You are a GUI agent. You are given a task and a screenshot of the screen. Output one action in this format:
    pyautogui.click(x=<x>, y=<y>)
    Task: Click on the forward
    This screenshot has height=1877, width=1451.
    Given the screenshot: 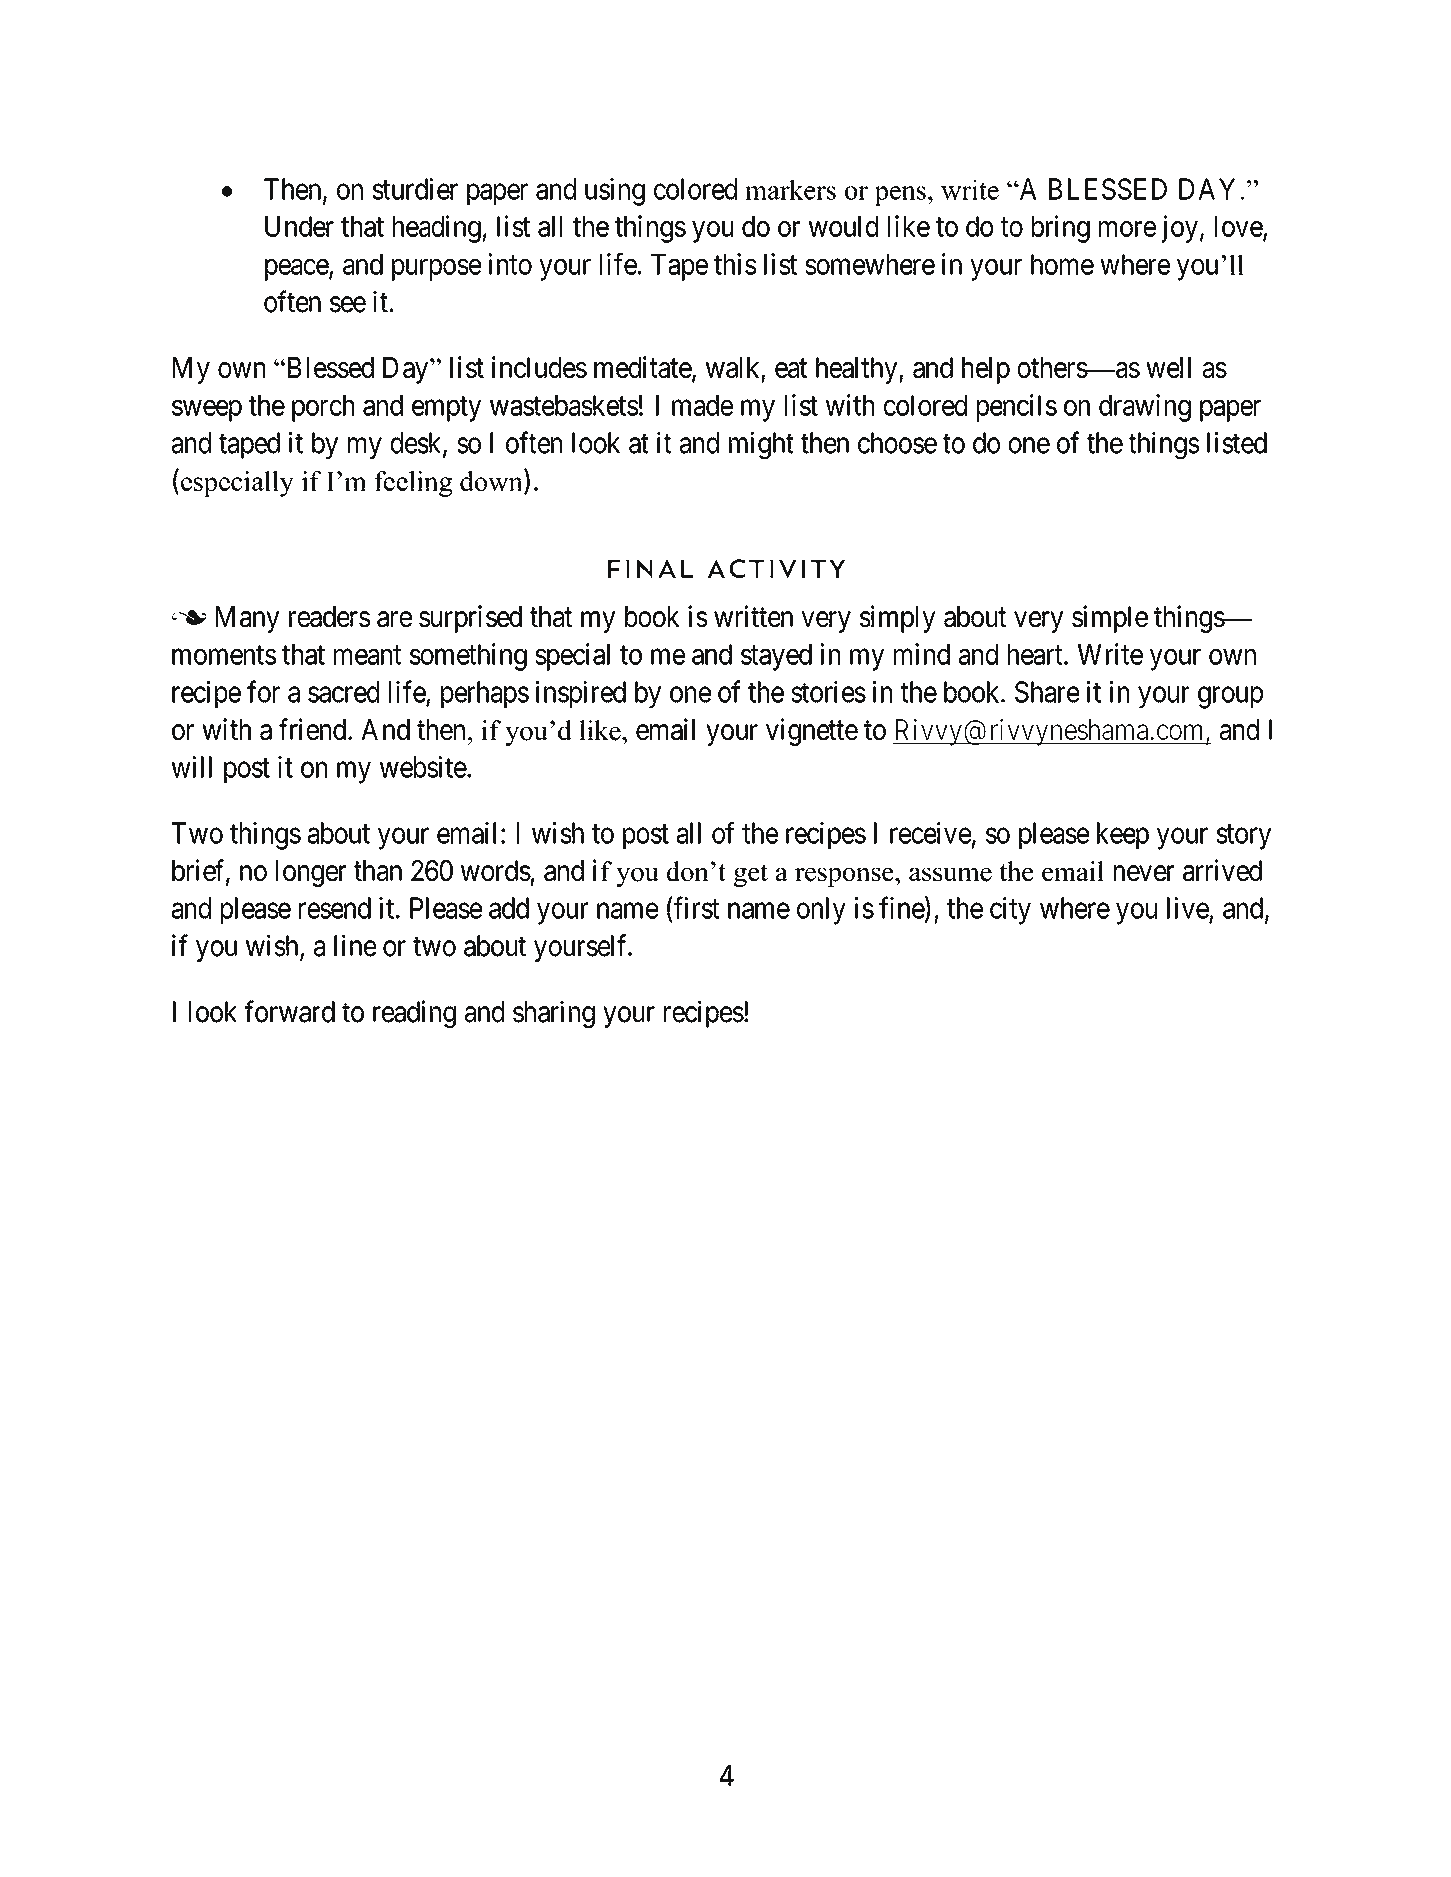 What is the action you would take?
    pyautogui.click(x=290, y=1011)
